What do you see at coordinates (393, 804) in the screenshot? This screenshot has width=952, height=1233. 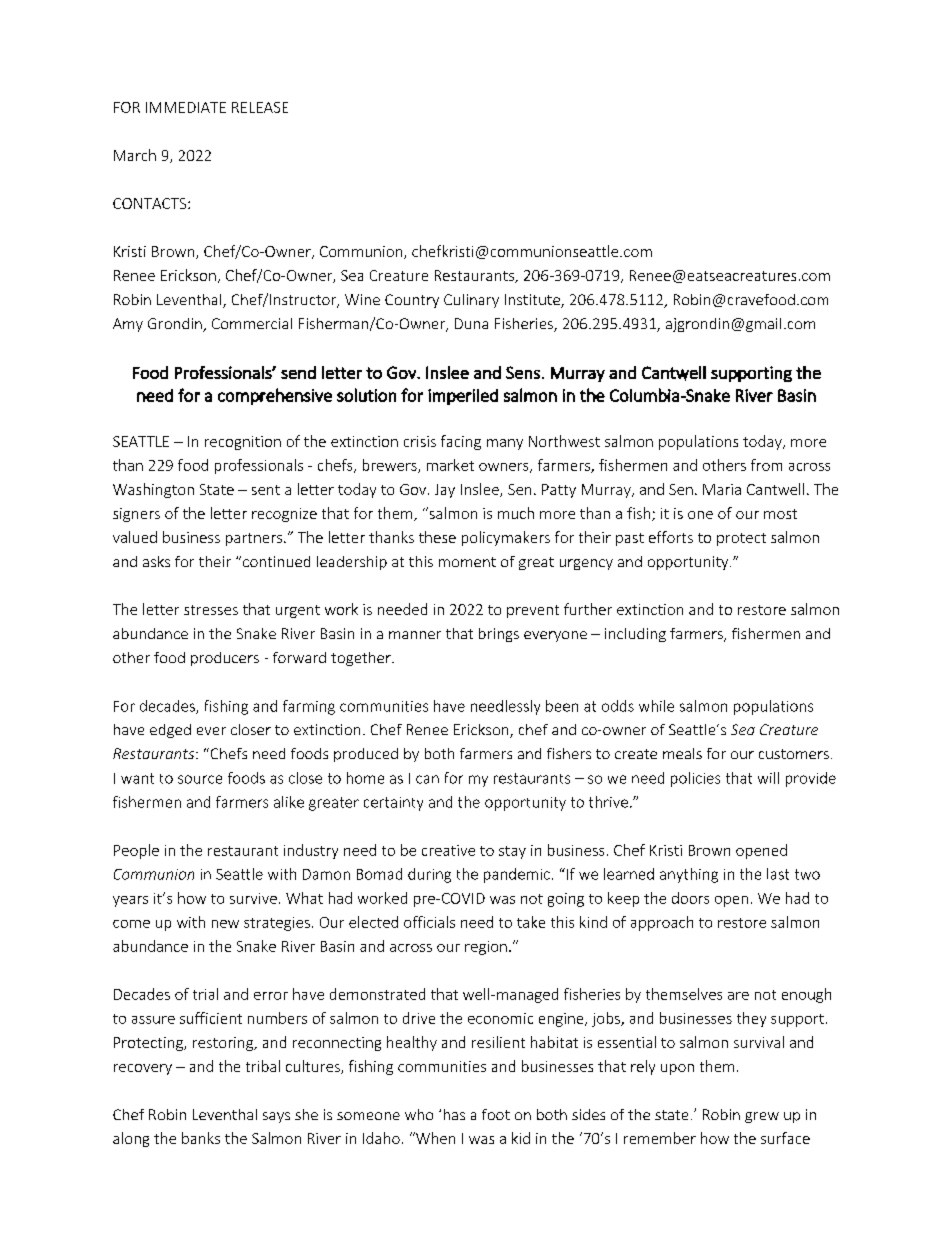 I see `certainty` at bounding box center [393, 804].
